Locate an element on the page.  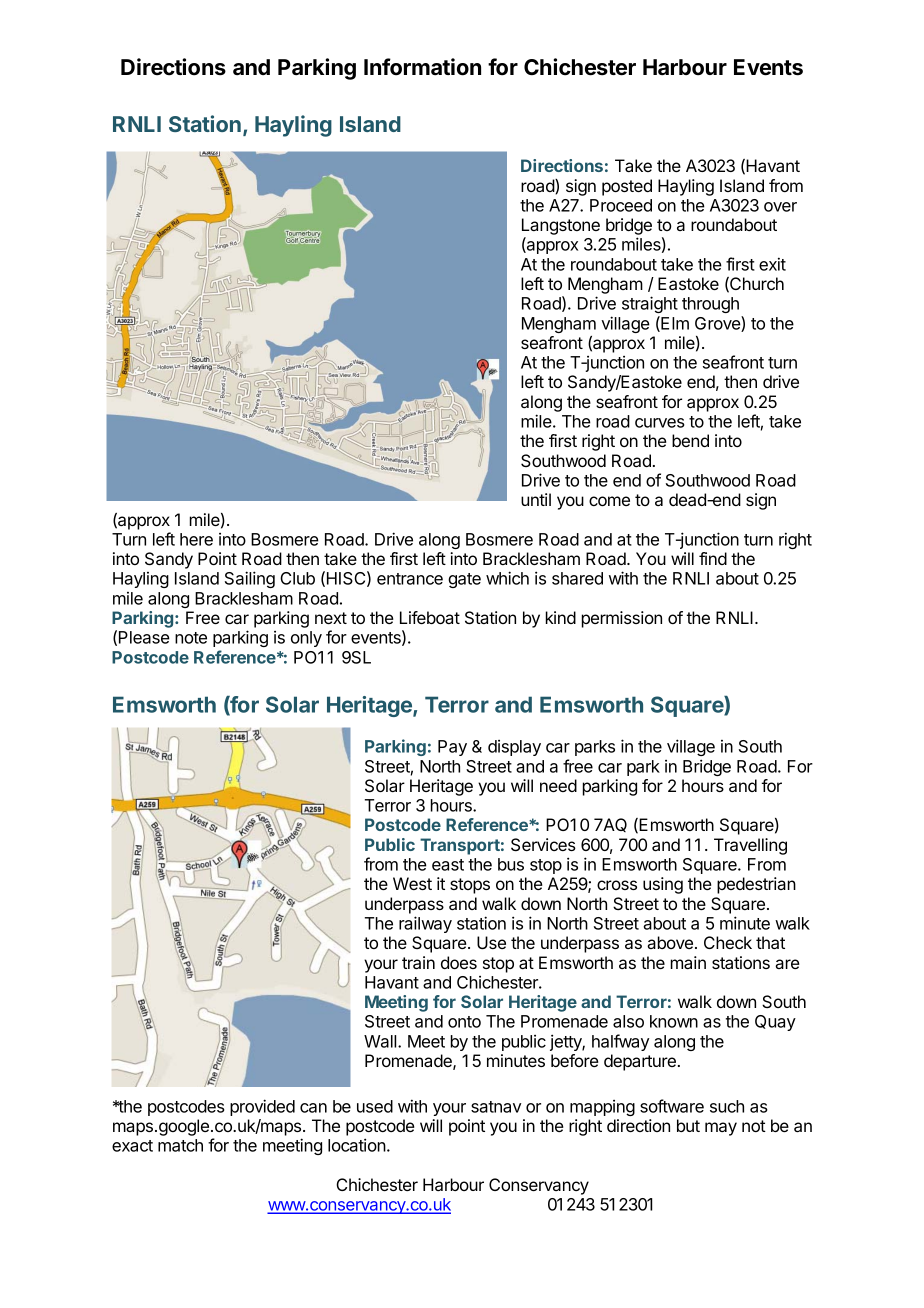
until is located at coordinates (536, 499).
